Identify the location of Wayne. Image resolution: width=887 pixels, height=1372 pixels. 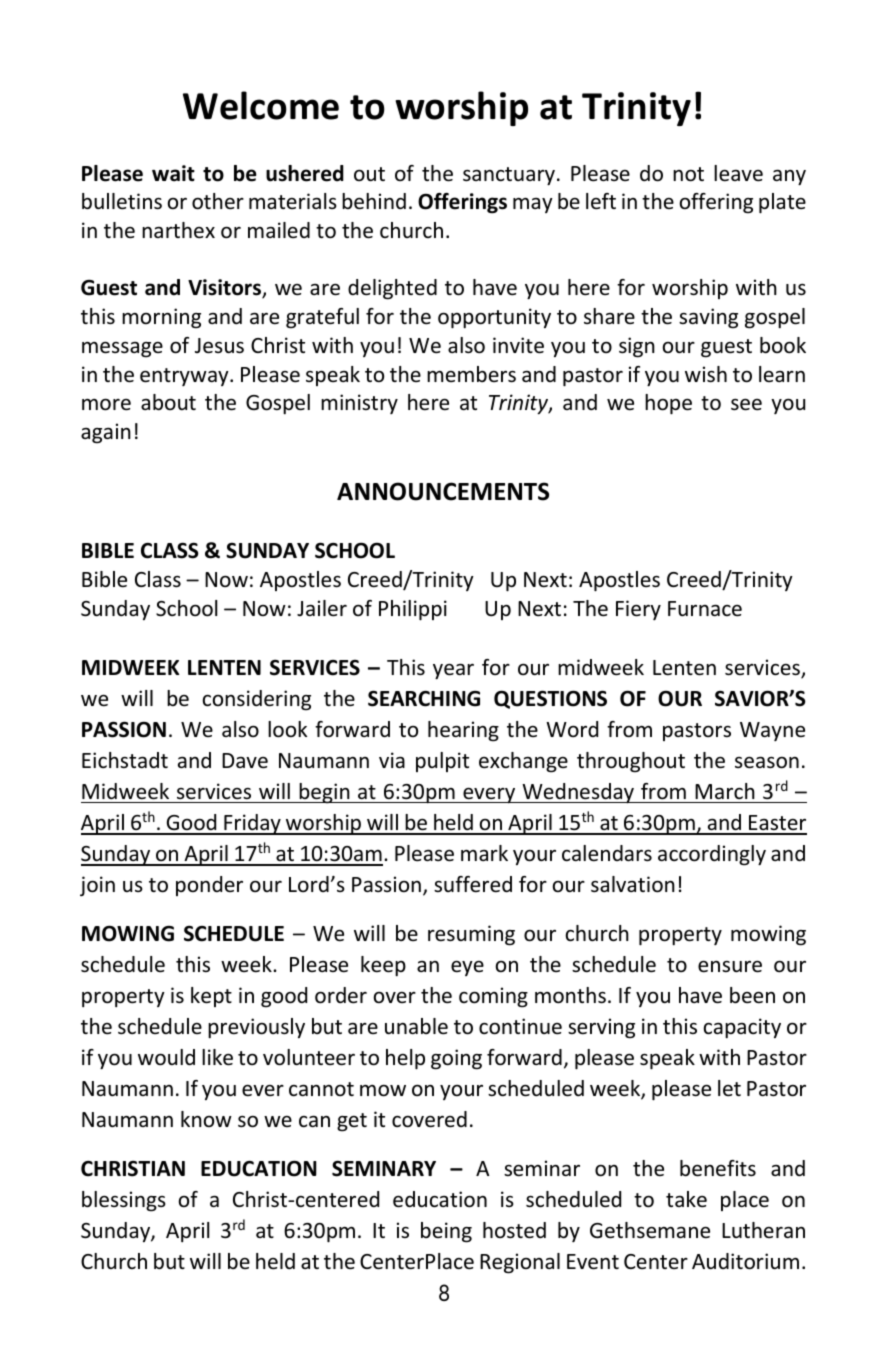
(772, 731).
